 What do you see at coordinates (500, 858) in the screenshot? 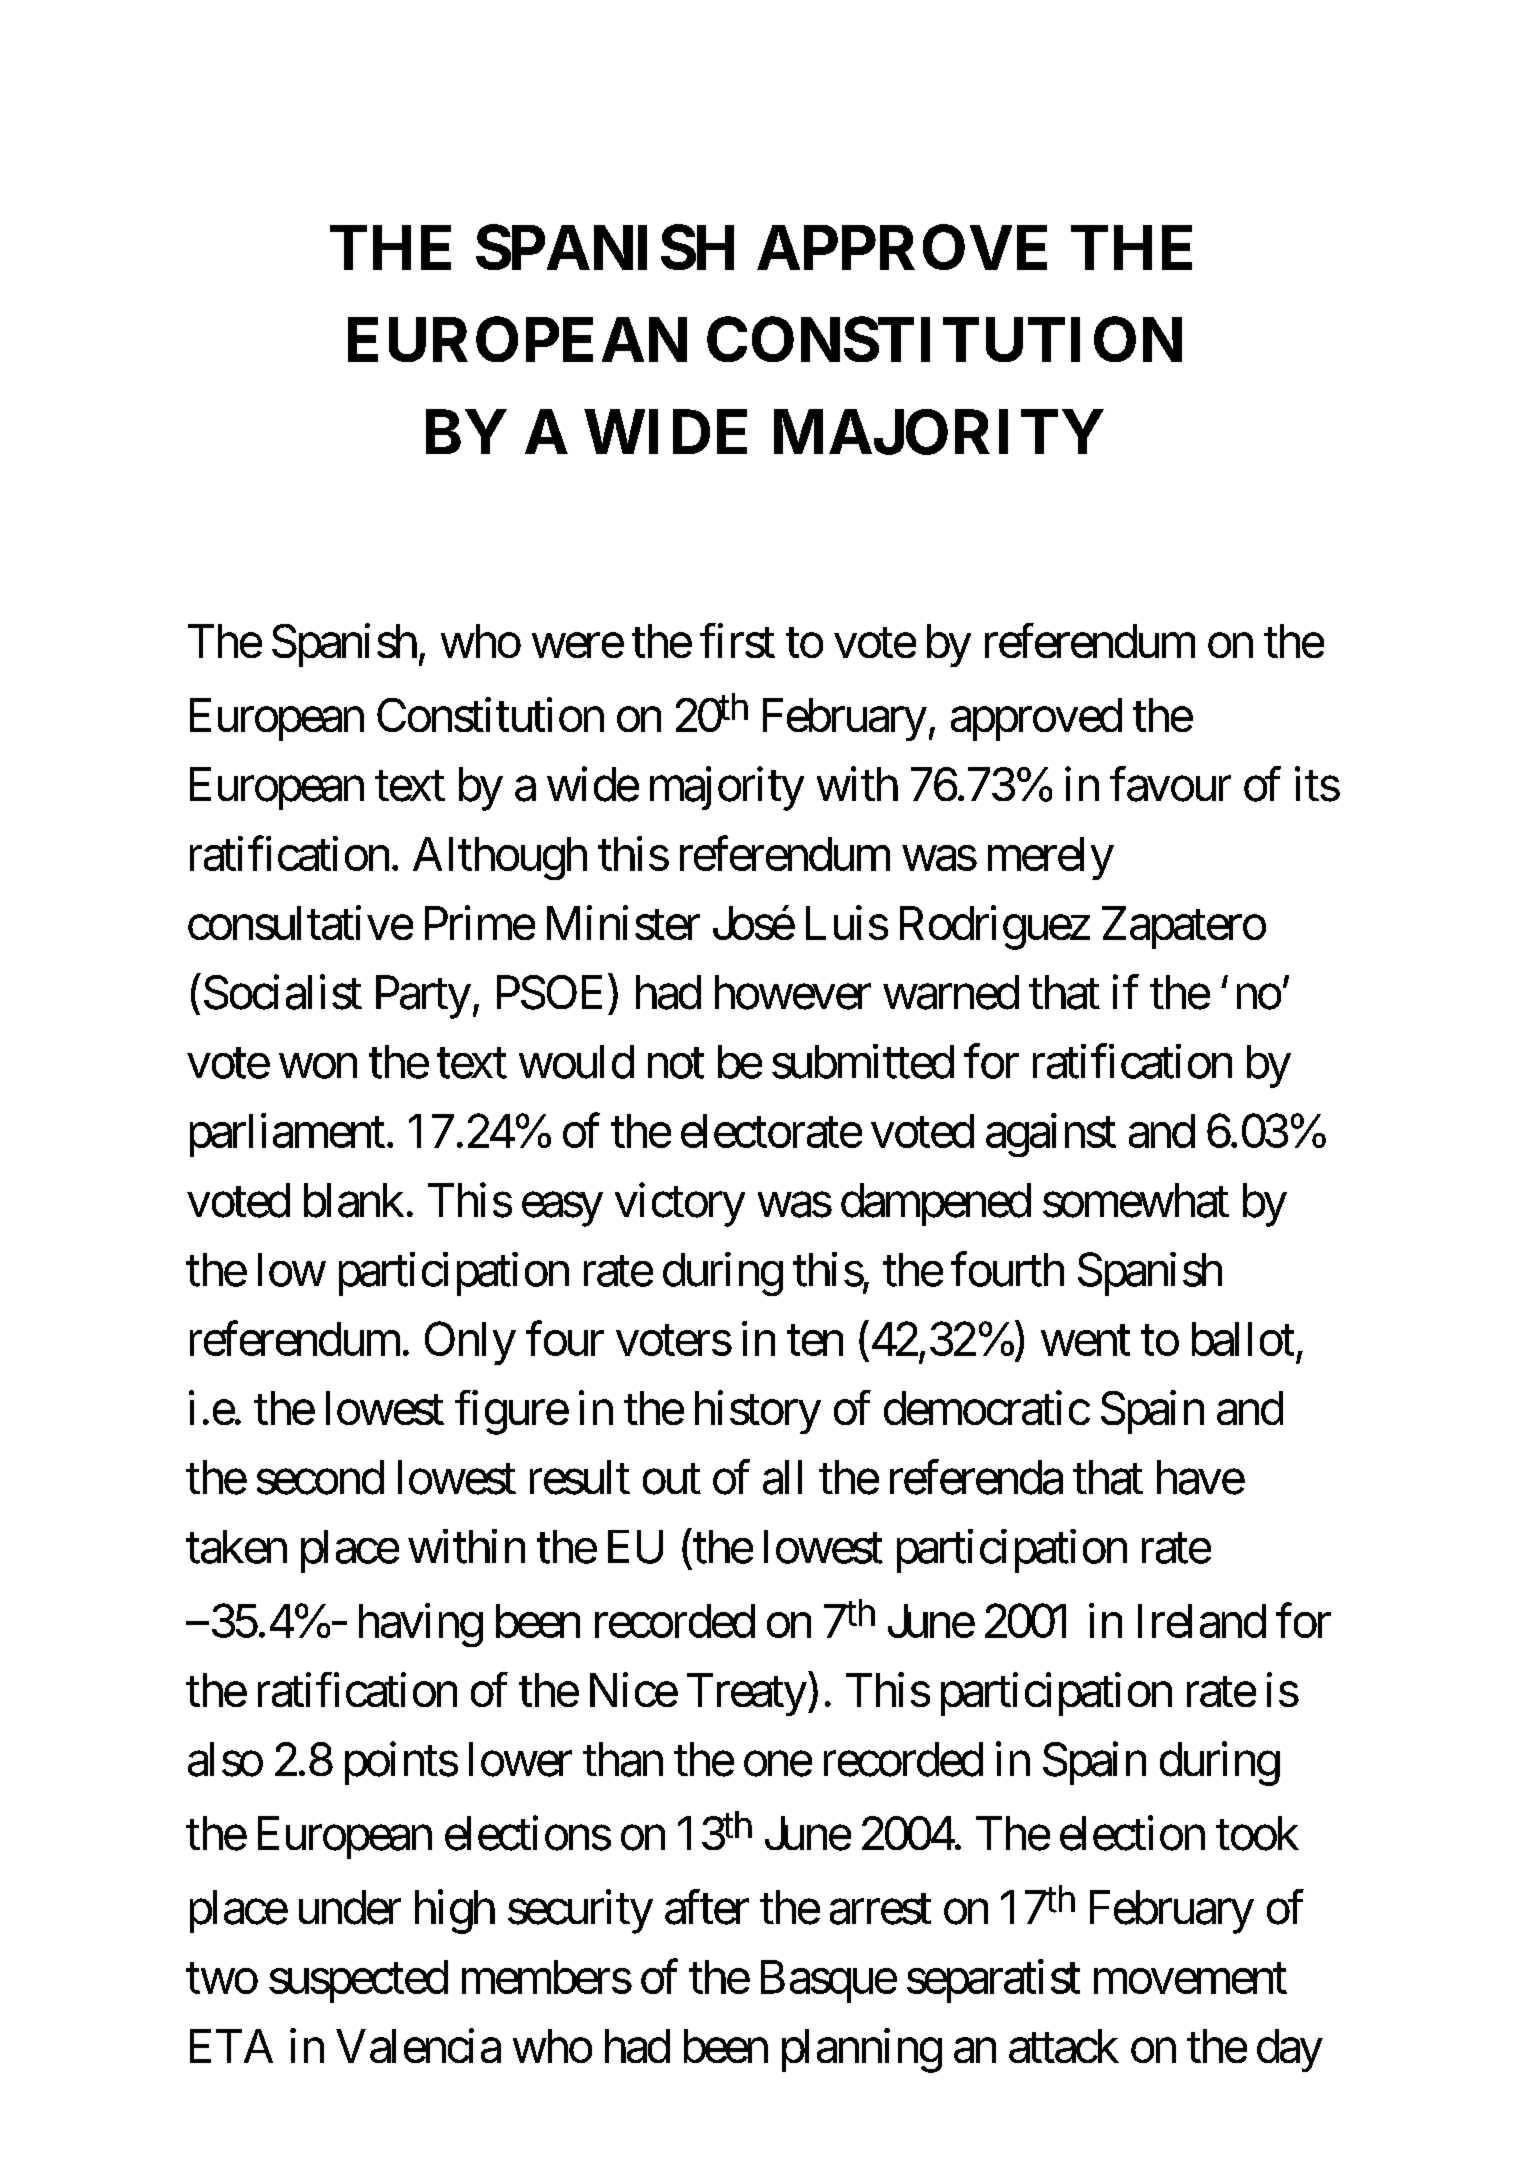
I see `Although` at bounding box center [500, 858].
